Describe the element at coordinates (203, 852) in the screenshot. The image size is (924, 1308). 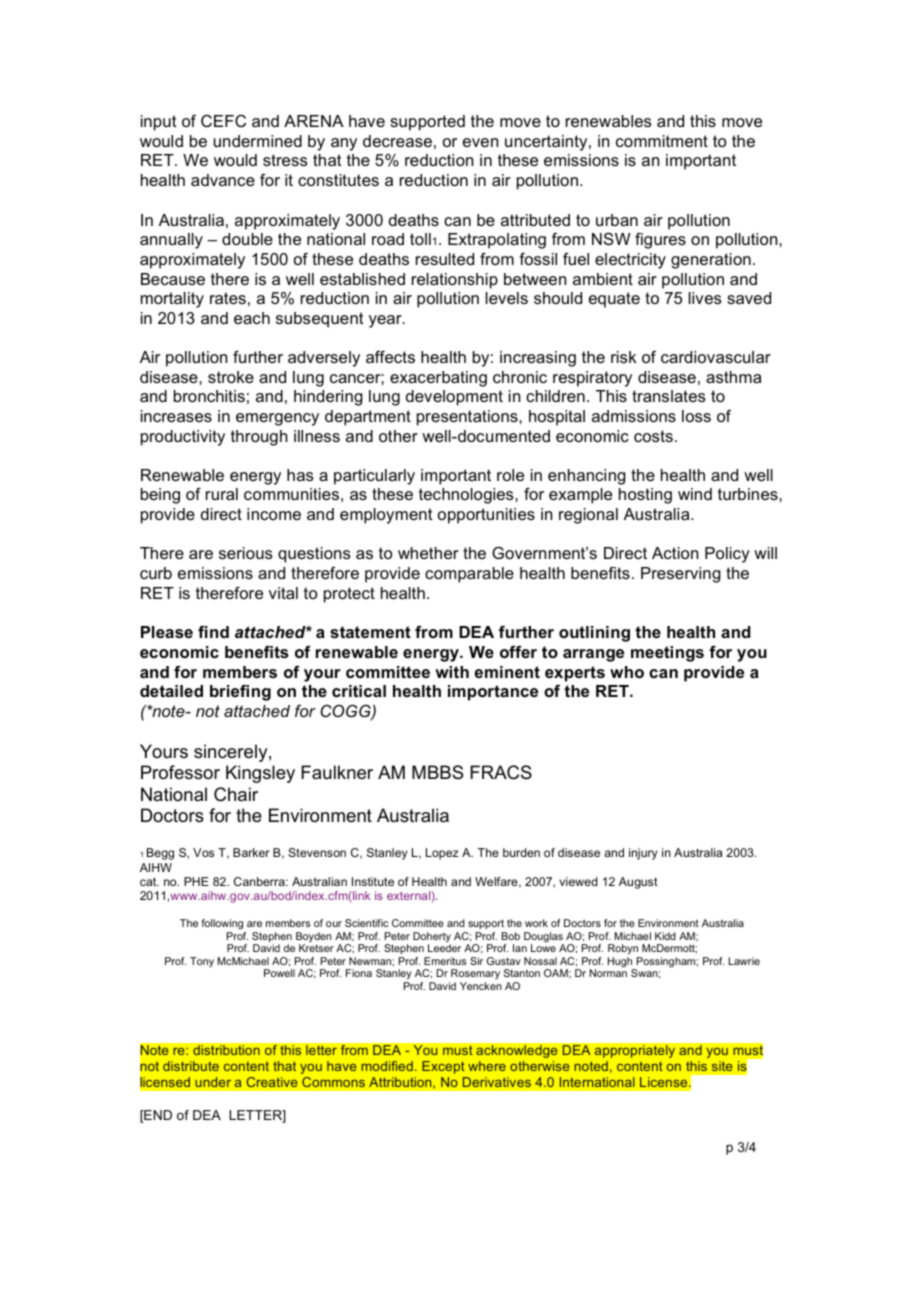
I see `Vos` at that location.
